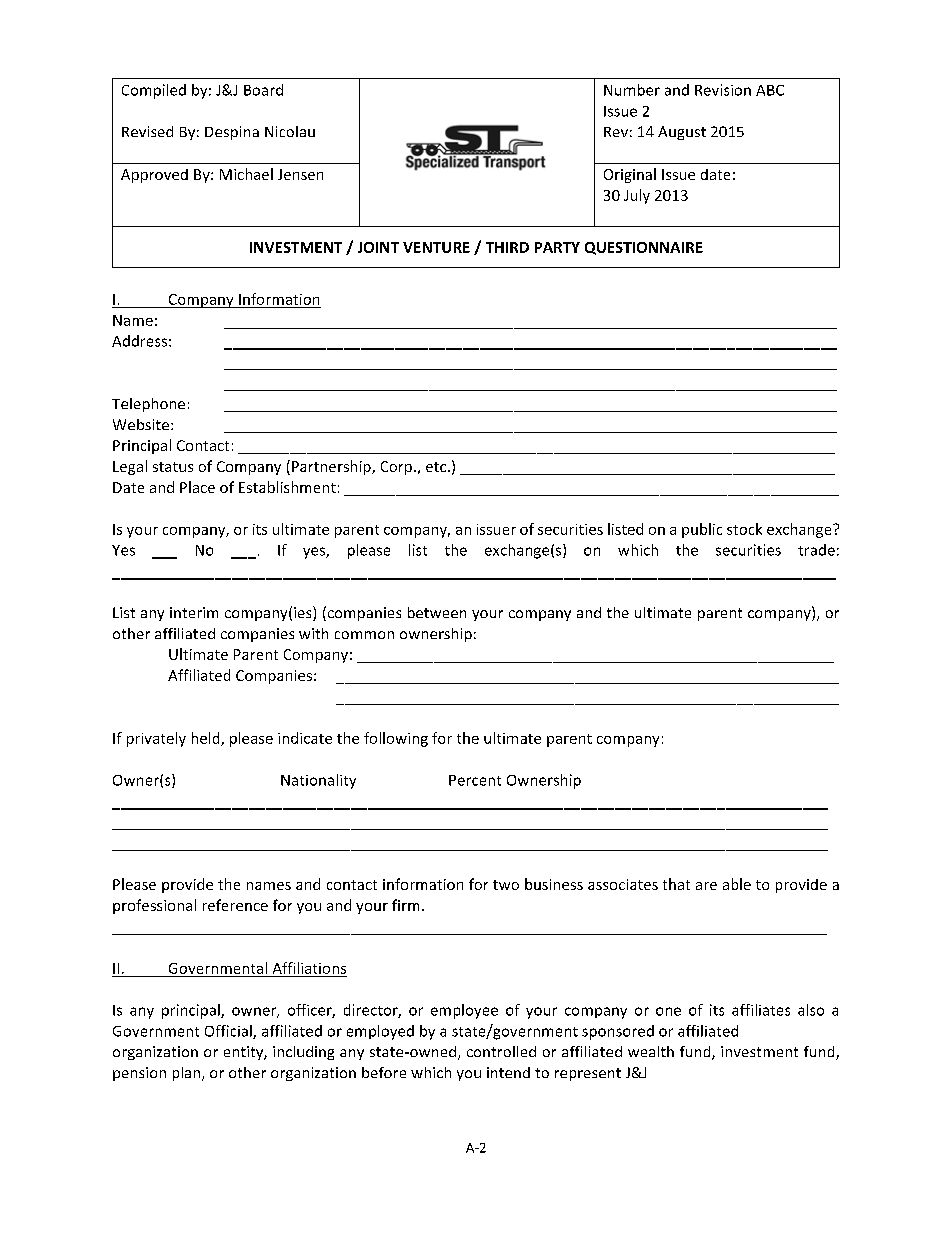 This screenshot has width=952, height=1233. Describe the element at coordinates (644, 248) in the screenshot. I see `QUESTIONNAIRE` at that location.
